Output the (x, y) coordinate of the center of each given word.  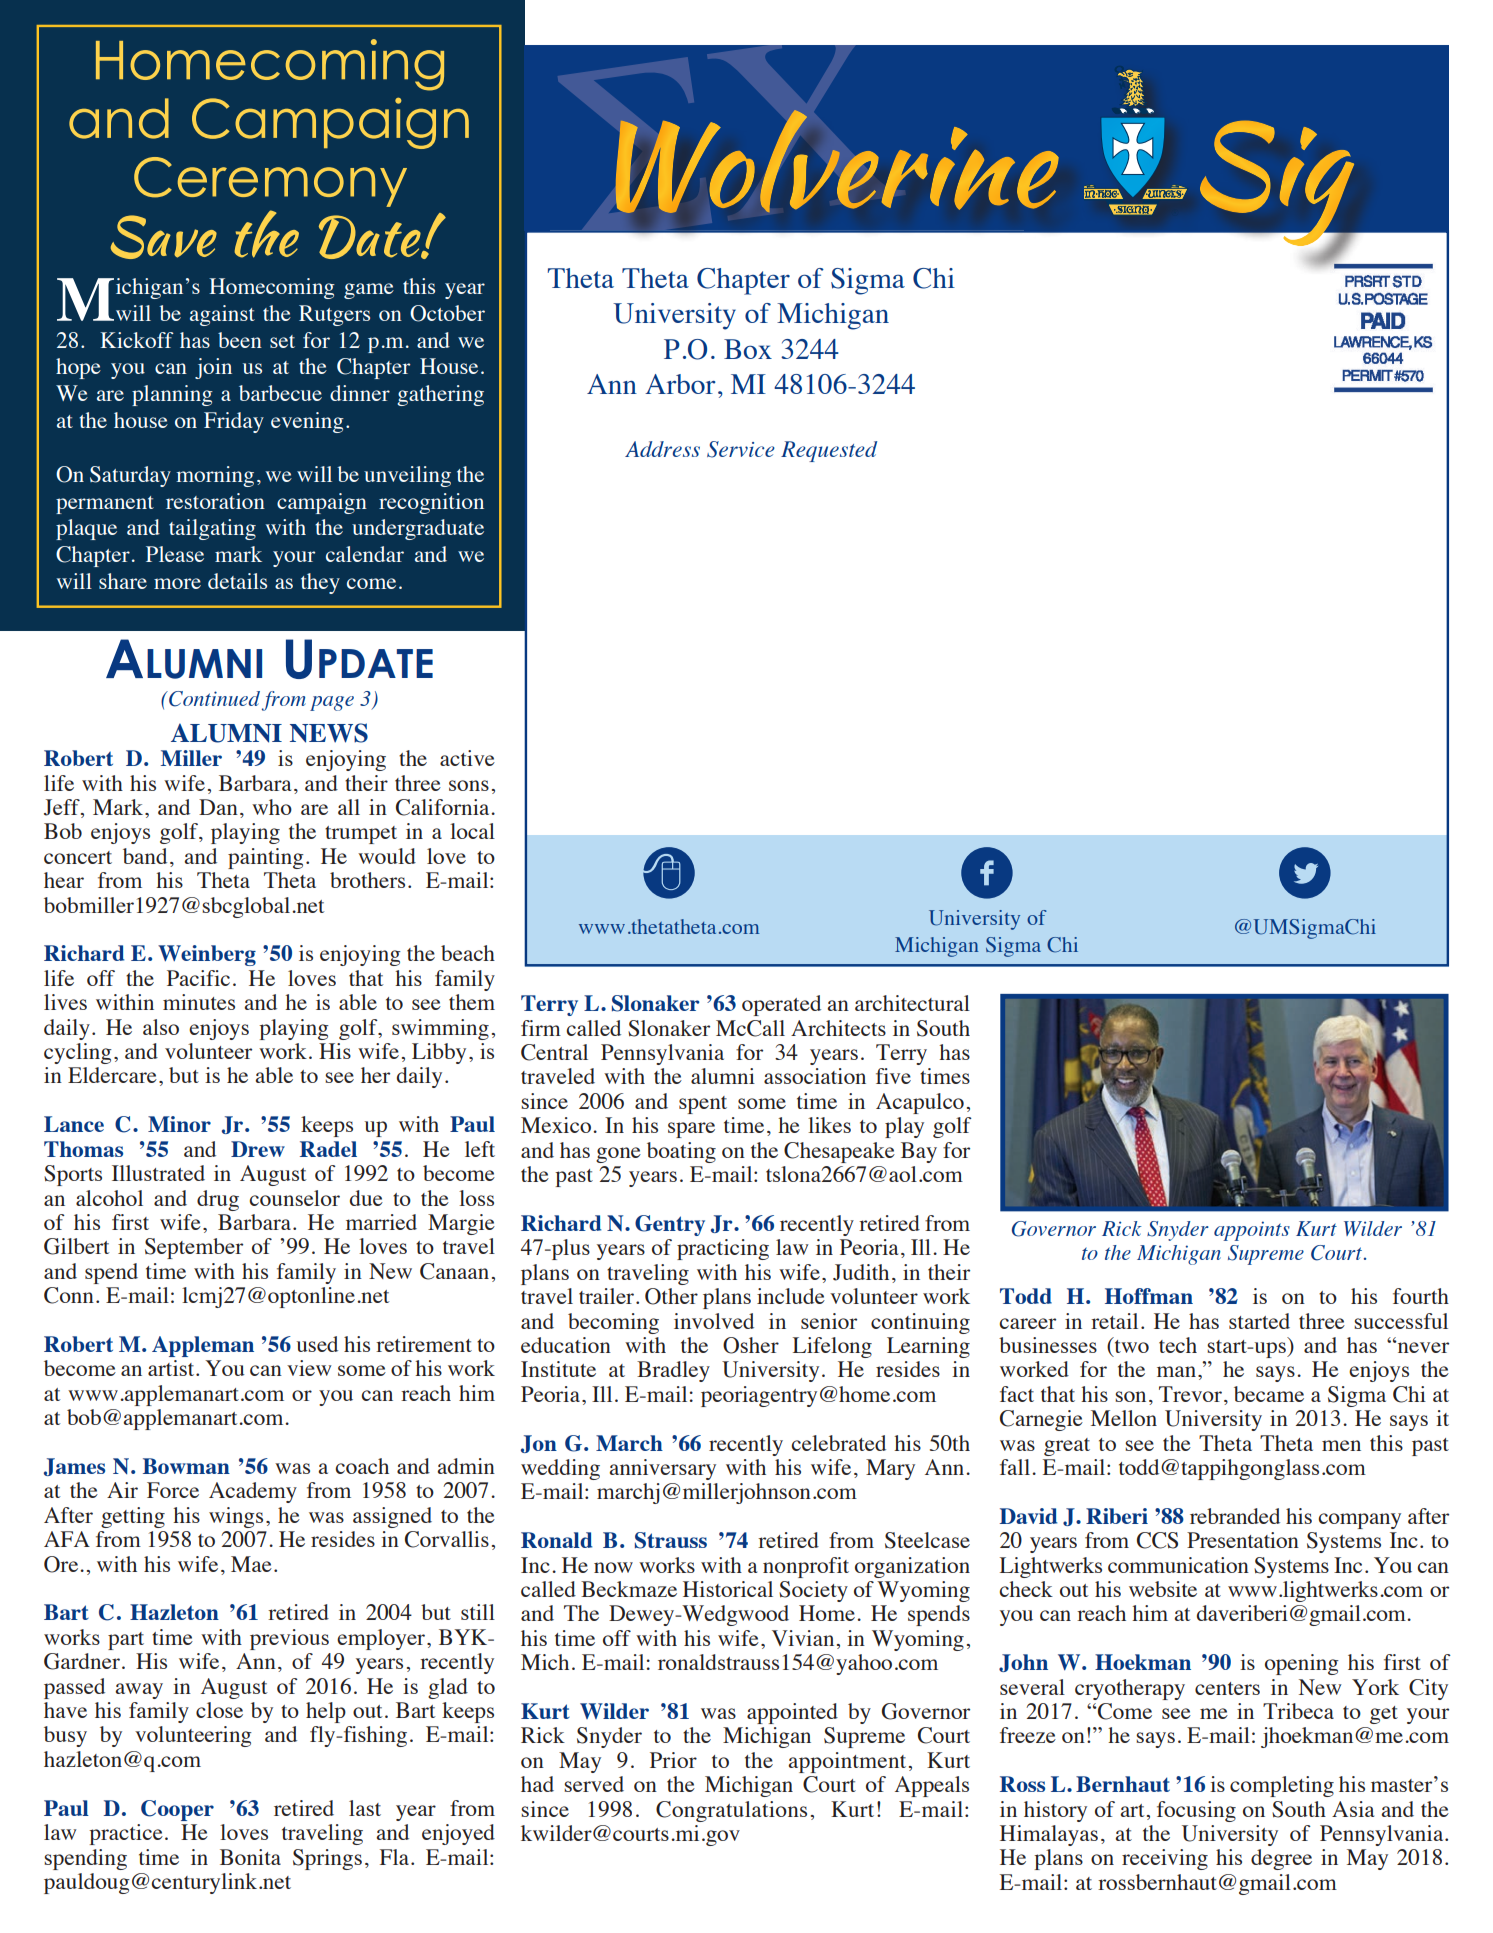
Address (662, 449)
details (237, 581)
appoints (1252, 1231)
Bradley (673, 1371)
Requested (829, 451)
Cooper (177, 1810)
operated (781, 1005)
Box (748, 349)
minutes (199, 1002)
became (1269, 1394)
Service (741, 449)
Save (164, 237)
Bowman (186, 1466)
